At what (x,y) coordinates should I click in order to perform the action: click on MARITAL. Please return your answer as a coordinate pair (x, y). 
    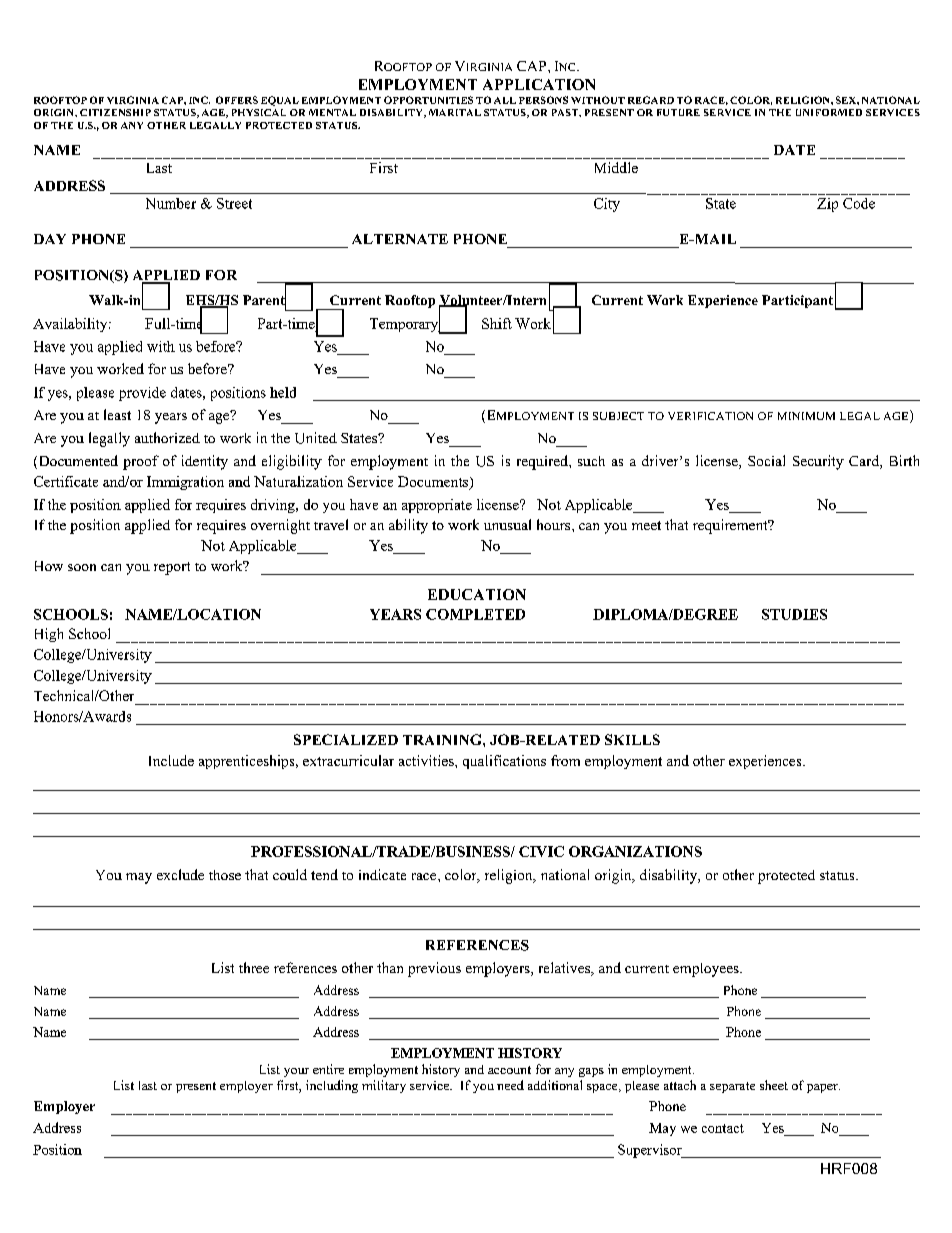
    Looking at the image, I should click on (455, 112).
